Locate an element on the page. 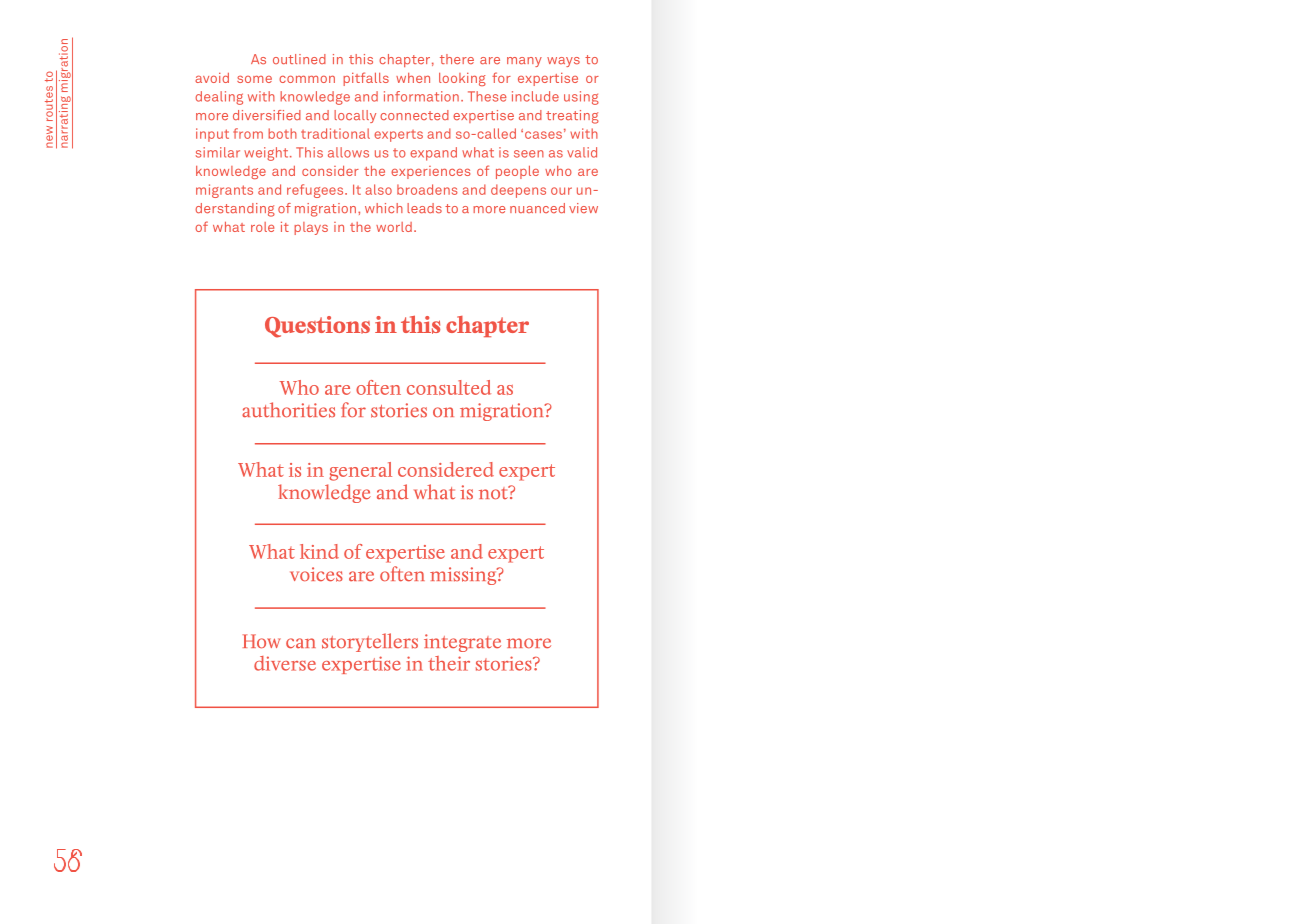  when is located at coordinates (413, 78).
